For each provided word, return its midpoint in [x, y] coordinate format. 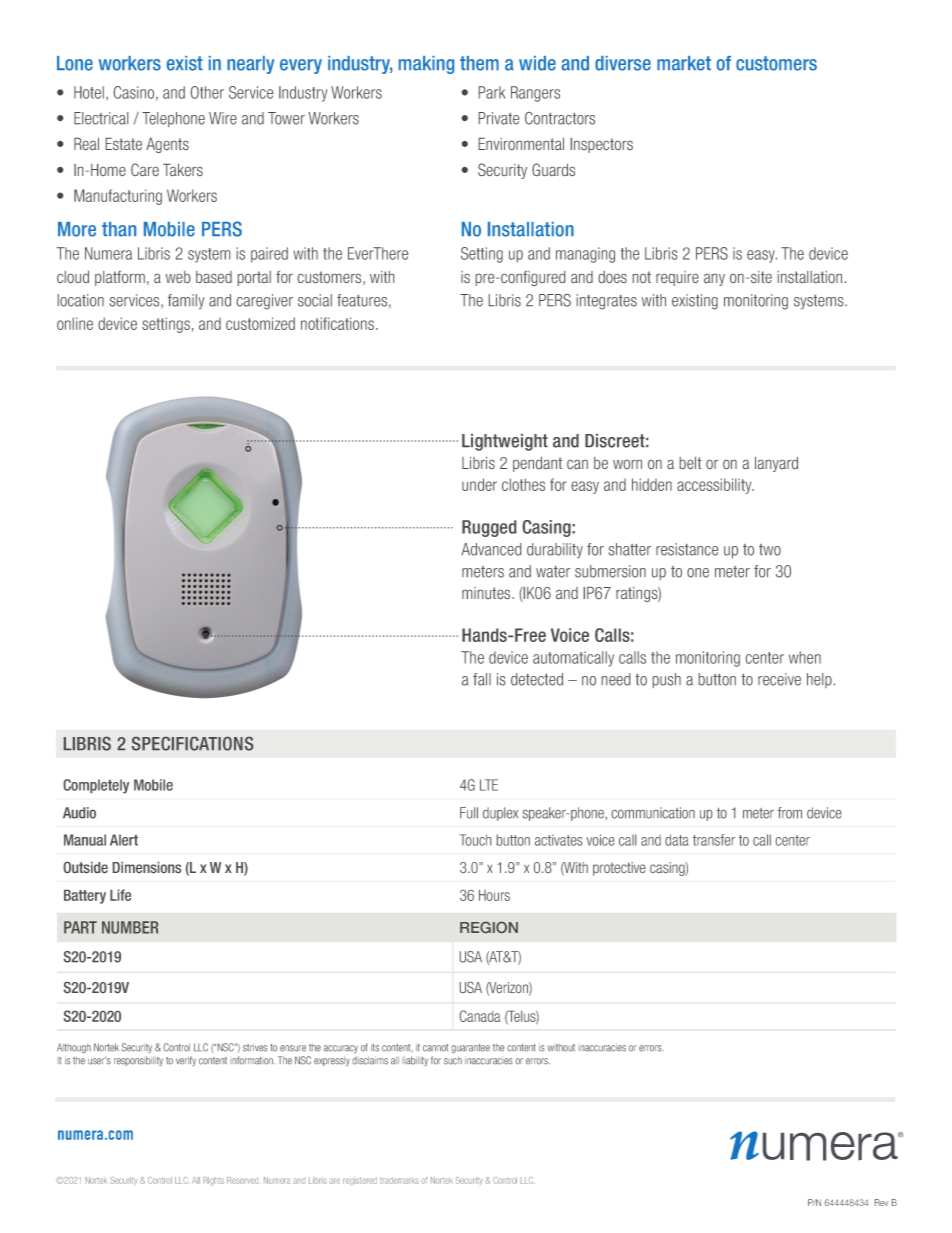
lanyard [776, 464]
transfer [714, 840]
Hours [494, 895]
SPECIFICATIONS [192, 744]
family [186, 301]
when [805, 657]
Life [120, 895]
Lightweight [505, 442]
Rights [213, 1181]
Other [207, 92]
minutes [487, 593]
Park [492, 92]
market [684, 63]
